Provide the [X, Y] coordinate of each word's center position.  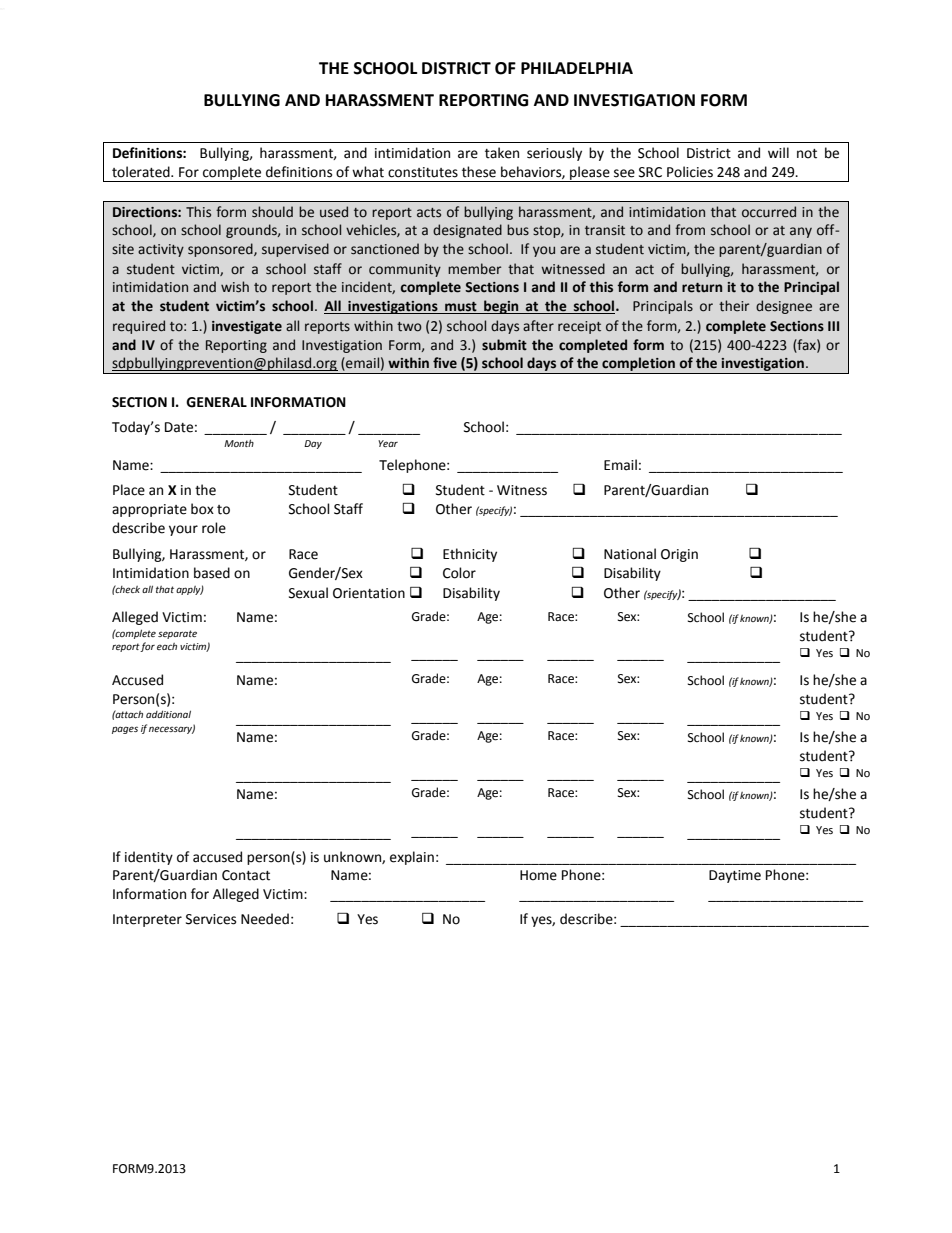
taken [502, 153]
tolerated [142, 172]
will [778, 152]
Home [538, 875]
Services [211, 919]
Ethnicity [470, 555]
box [202, 509]
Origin [679, 555]
